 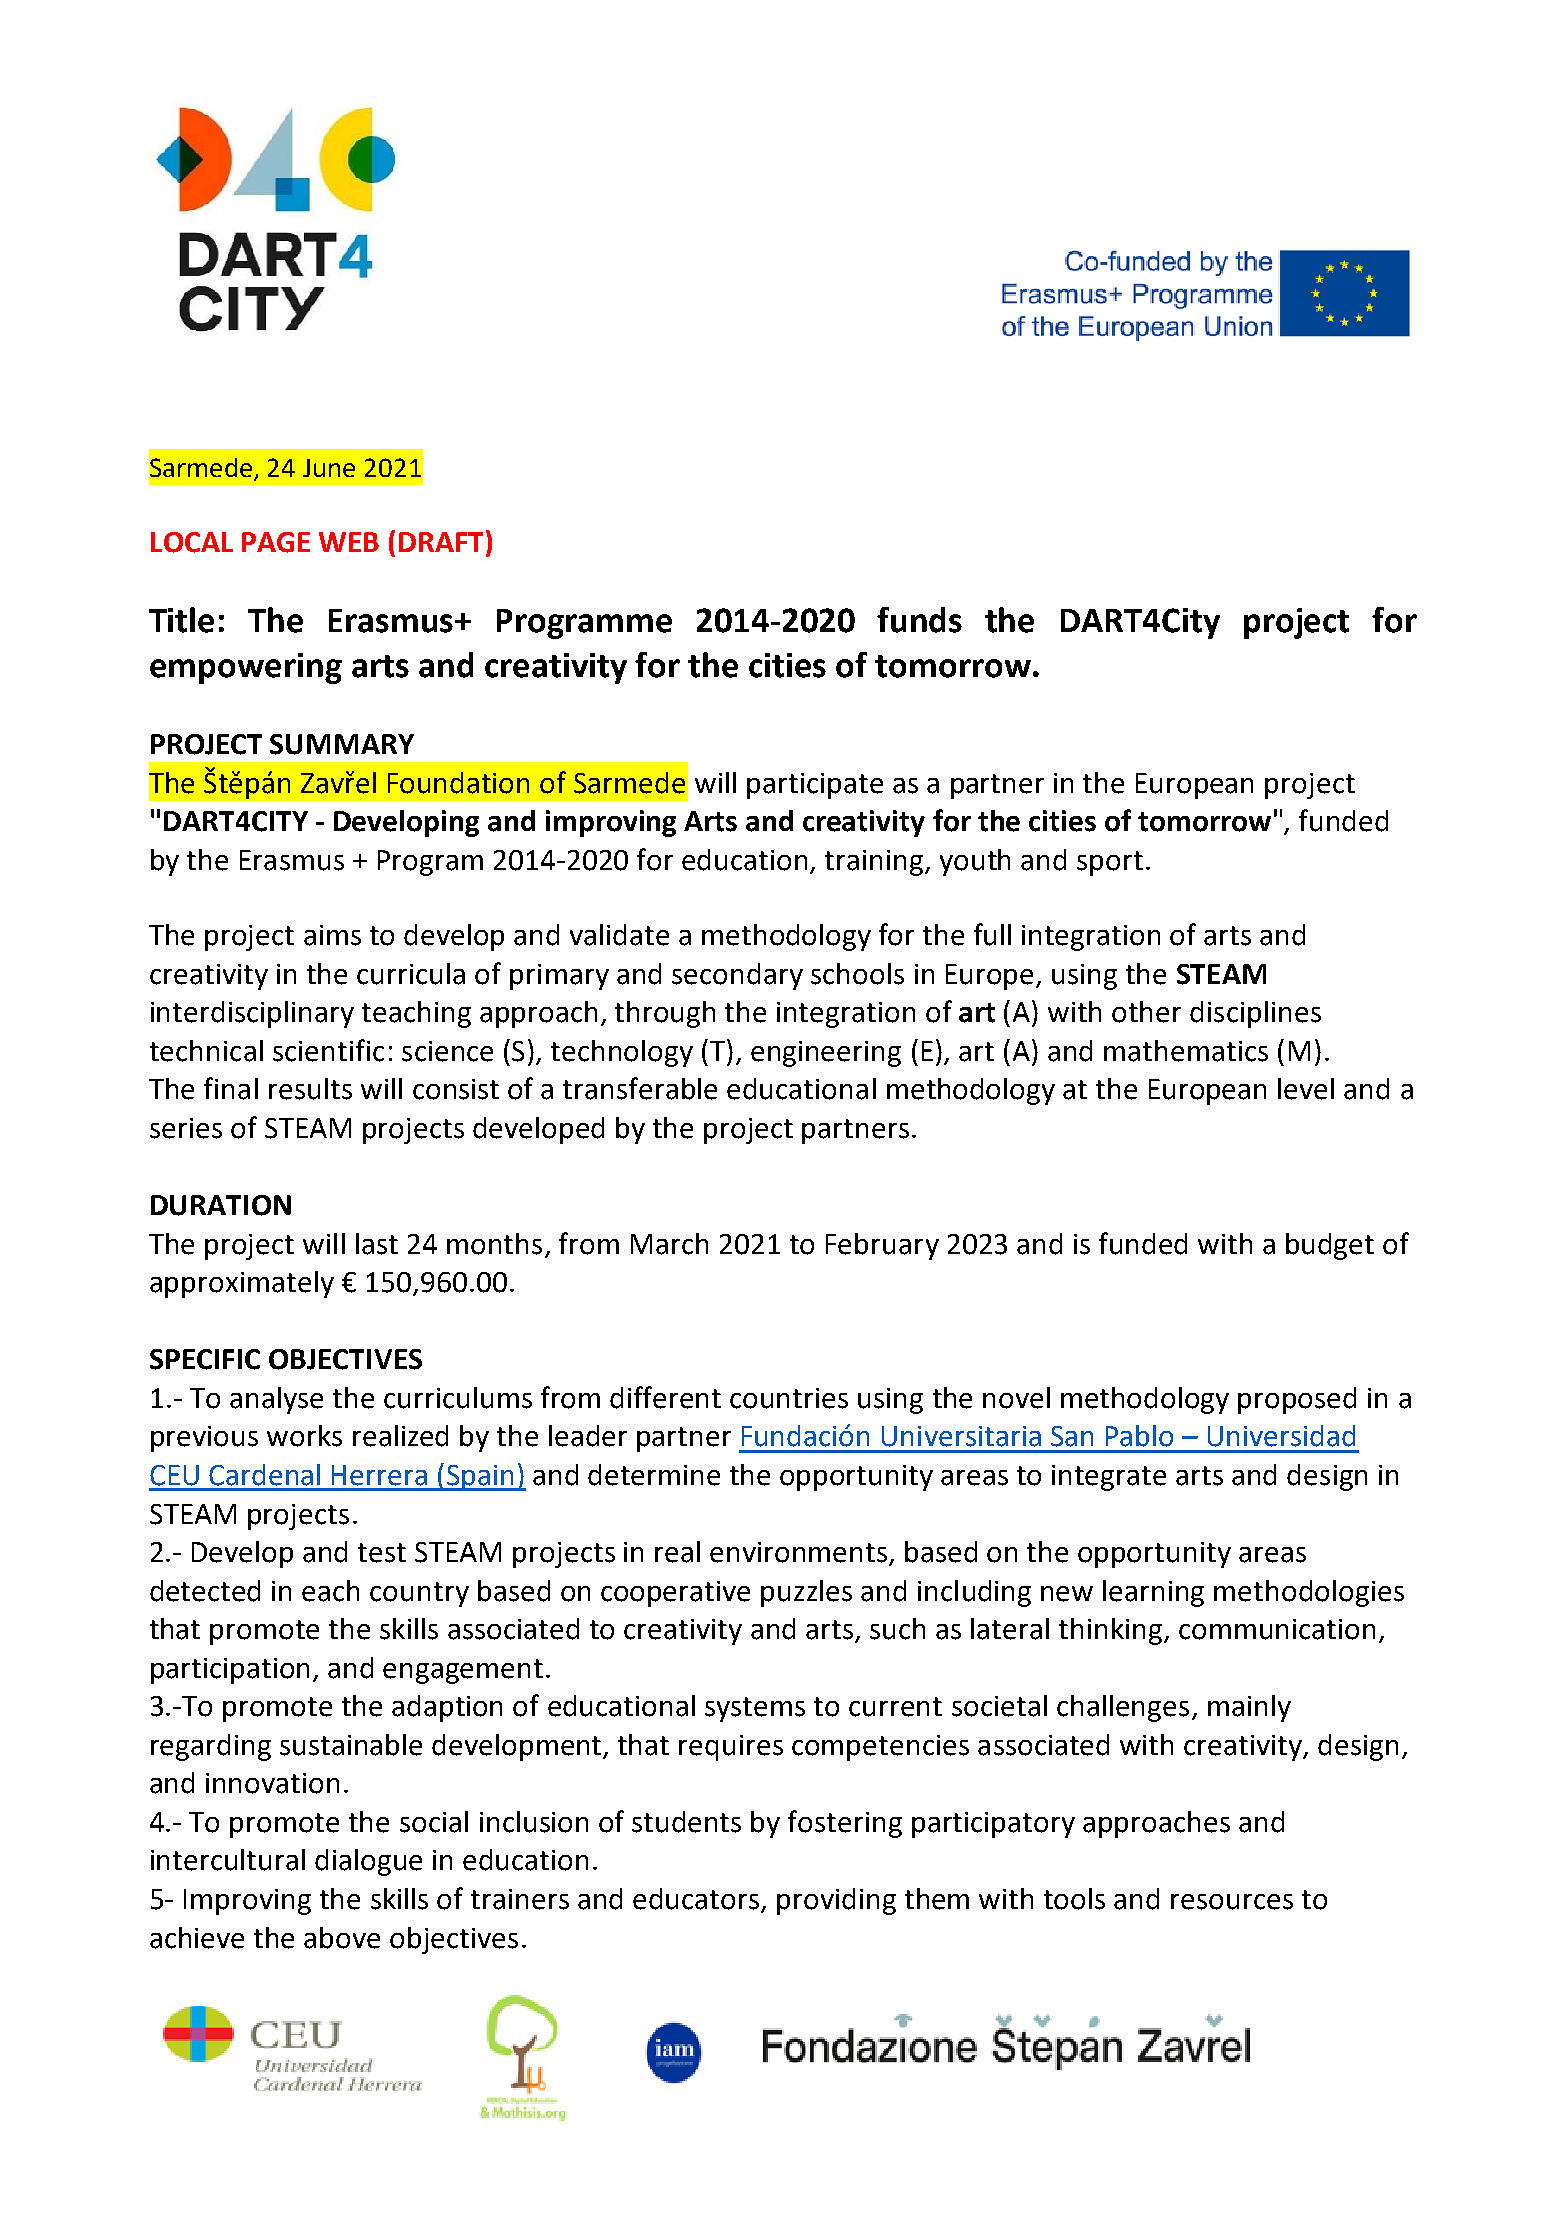 What do you see at coordinates (368, 1862) in the screenshot?
I see `dialogue` at bounding box center [368, 1862].
